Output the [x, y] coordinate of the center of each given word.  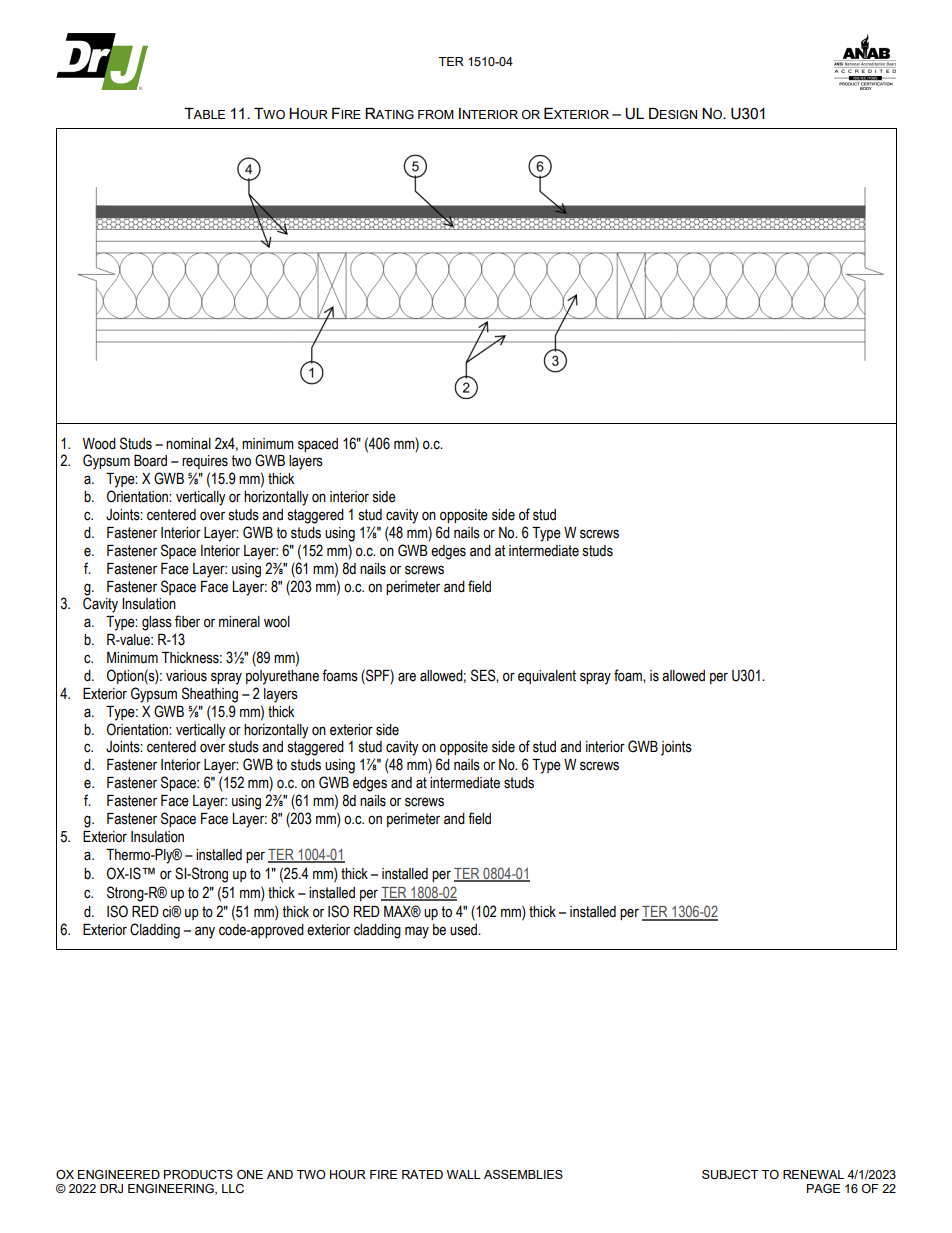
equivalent [547, 677]
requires [205, 462]
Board [150, 461]
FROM [436, 114]
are [407, 677]
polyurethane [282, 677]
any [205, 932]
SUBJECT [730, 1175]
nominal [188, 444]
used [464, 930]
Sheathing [210, 695]
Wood [99, 444]
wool [277, 622]
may [417, 932]
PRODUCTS [198, 1175]
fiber [187, 621]
